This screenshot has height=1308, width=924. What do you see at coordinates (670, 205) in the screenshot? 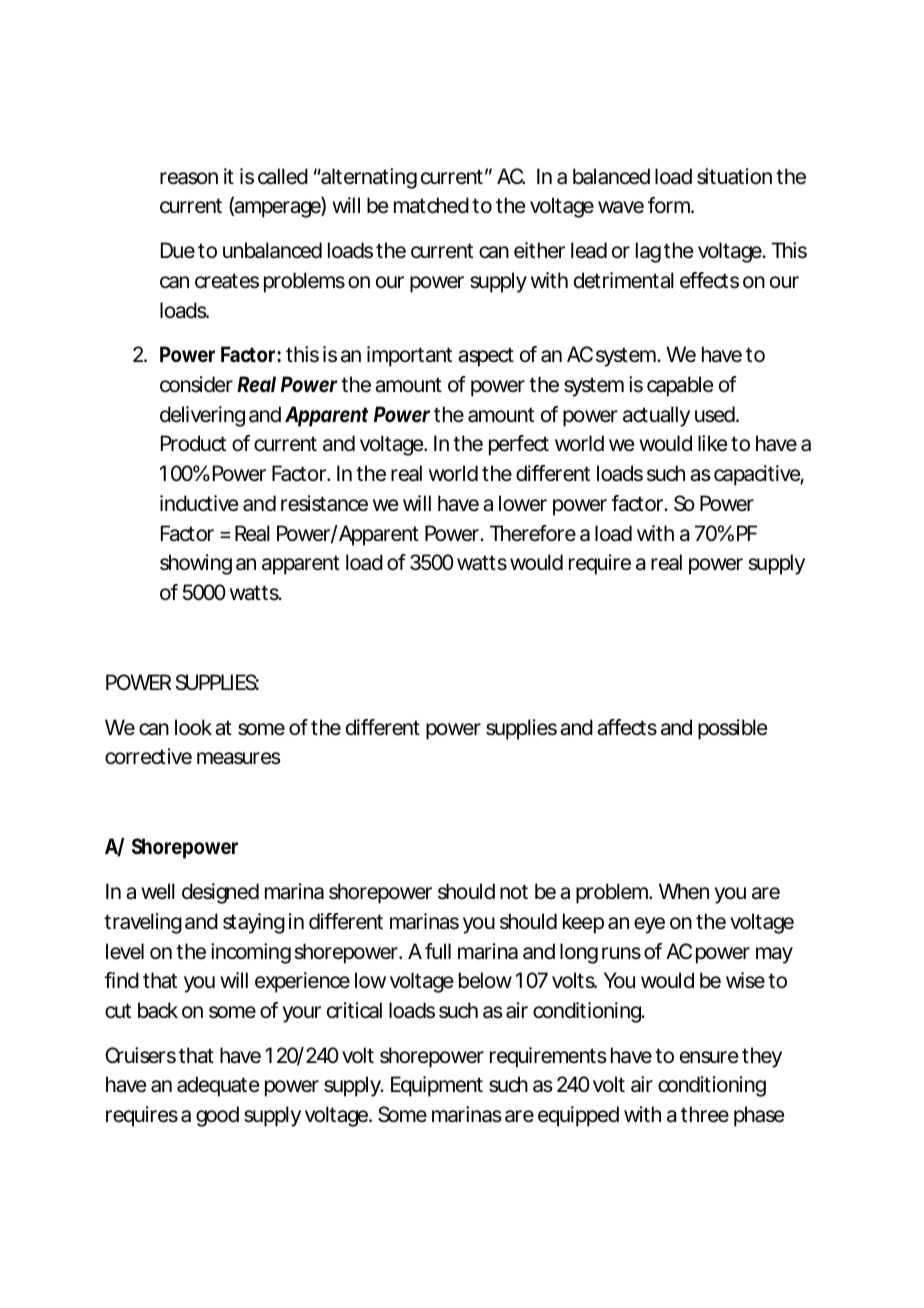
I see `form` at bounding box center [670, 205].
